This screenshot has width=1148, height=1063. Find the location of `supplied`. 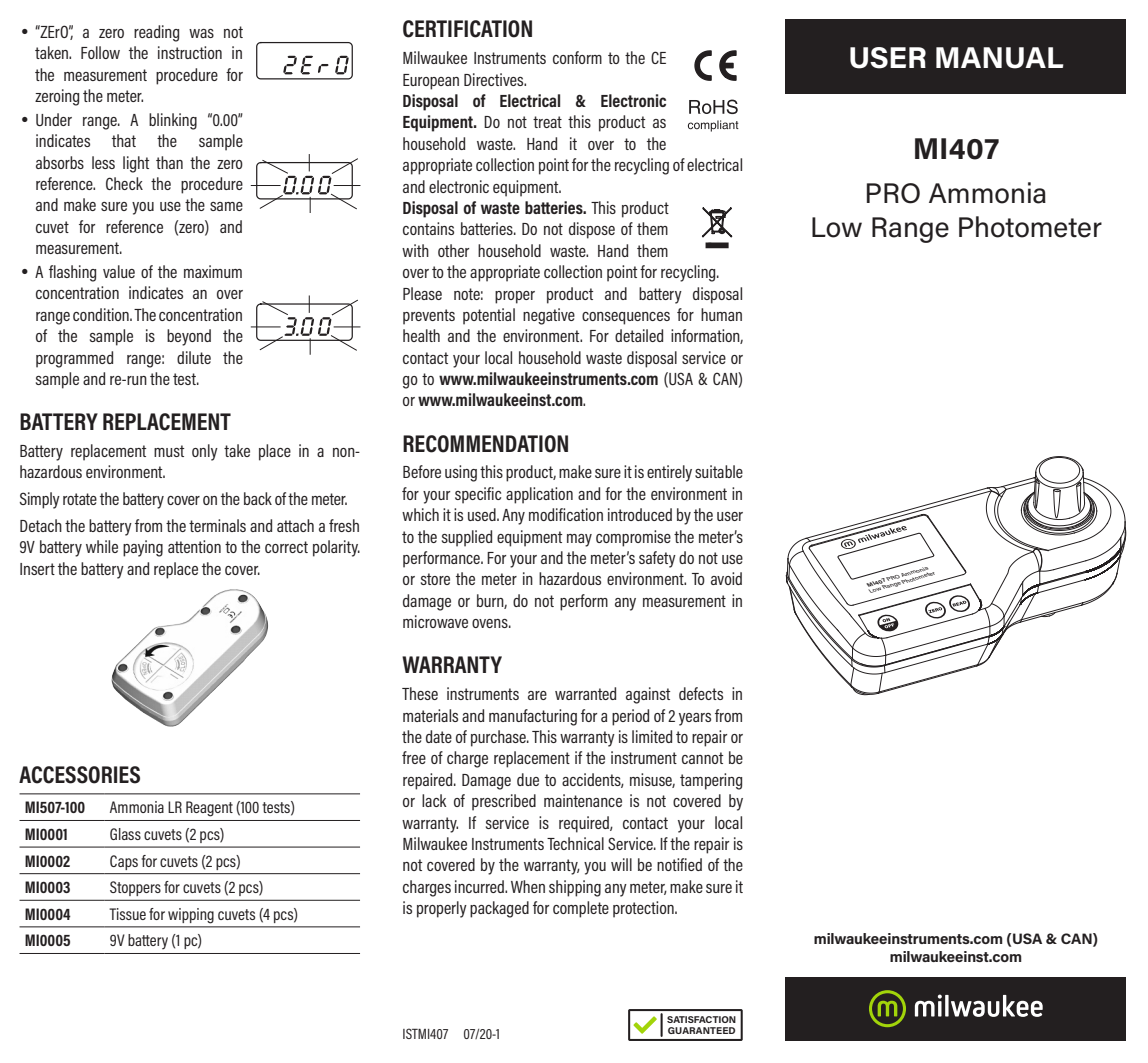

supplied is located at coordinates (467, 538).
